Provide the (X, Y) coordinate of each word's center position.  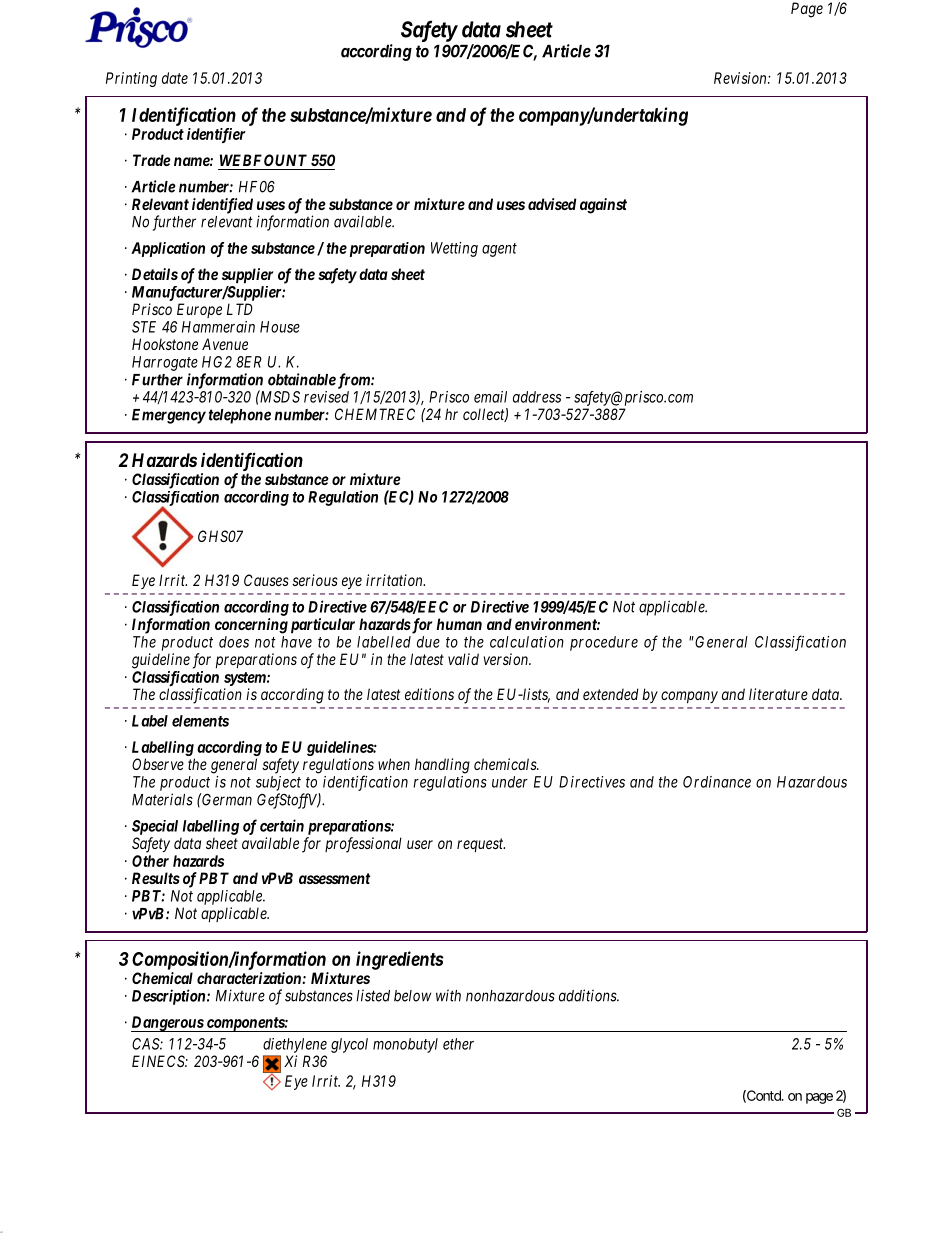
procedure (604, 643)
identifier (216, 135)
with (448, 995)
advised (552, 204)
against (603, 206)
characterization (249, 978)
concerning (251, 626)
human (459, 624)
